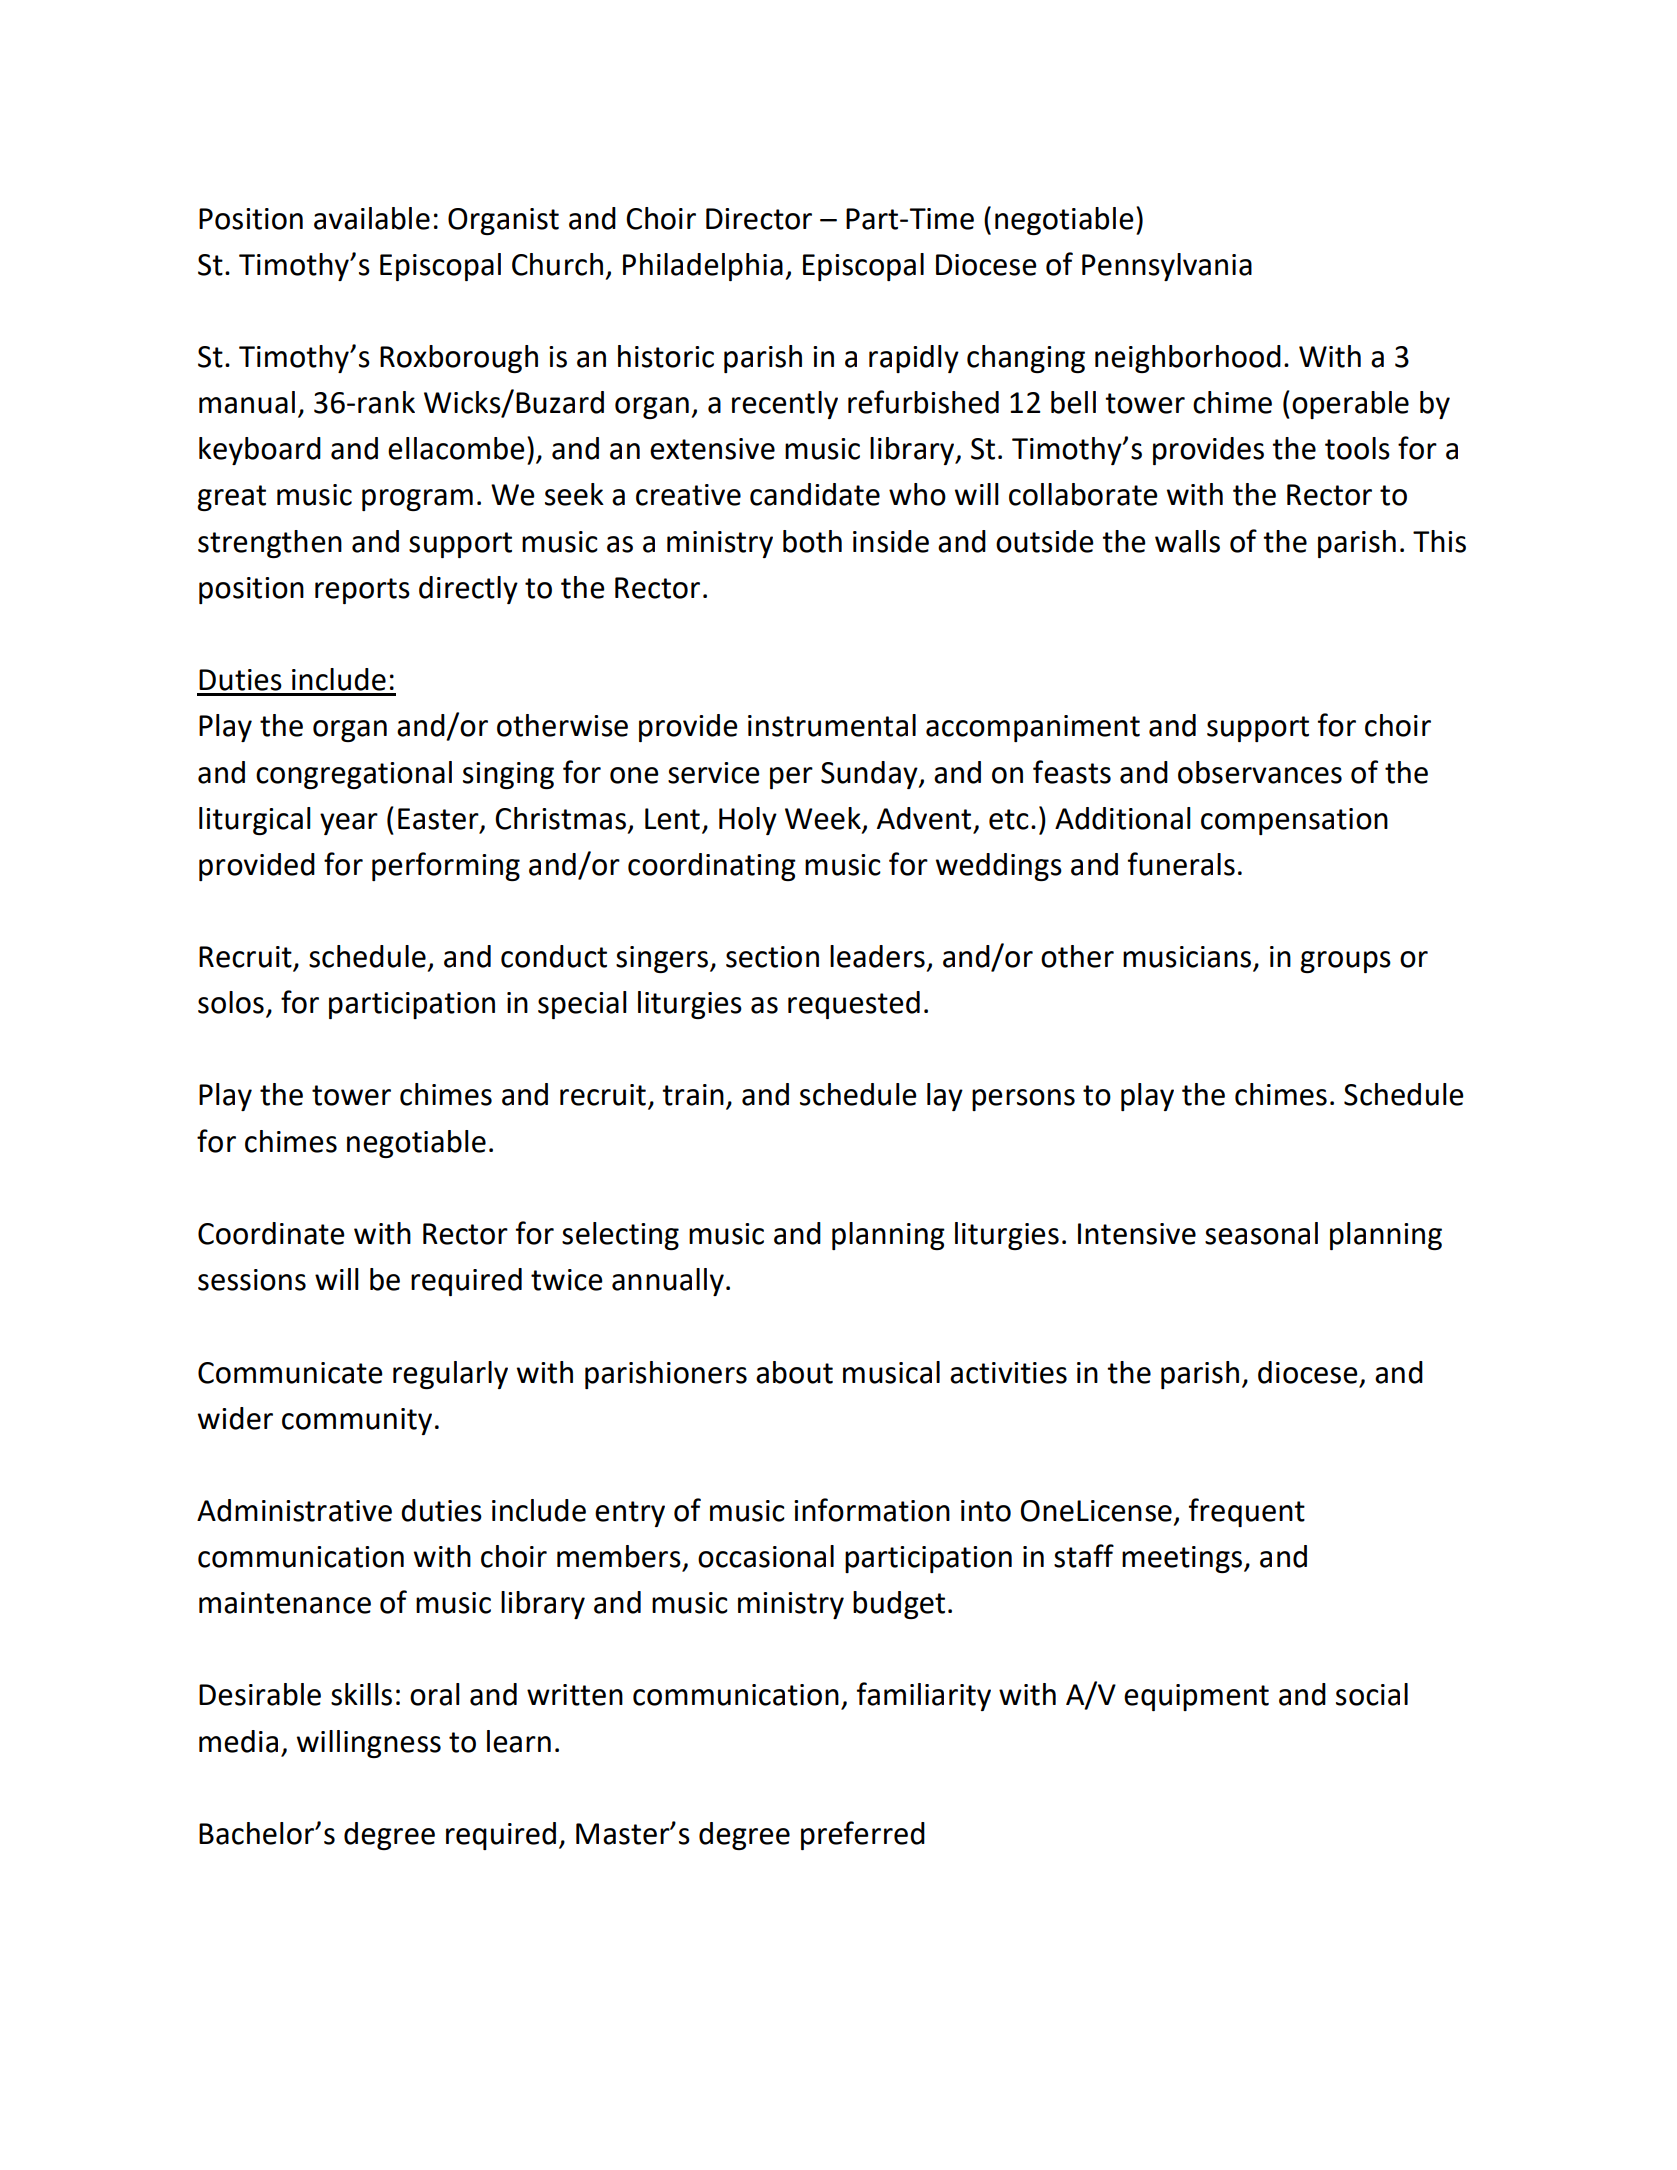 This screenshot has width=1677, height=2170. What do you see at coordinates (361, 1694) in the screenshot?
I see `skills` at bounding box center [361, 1694].
